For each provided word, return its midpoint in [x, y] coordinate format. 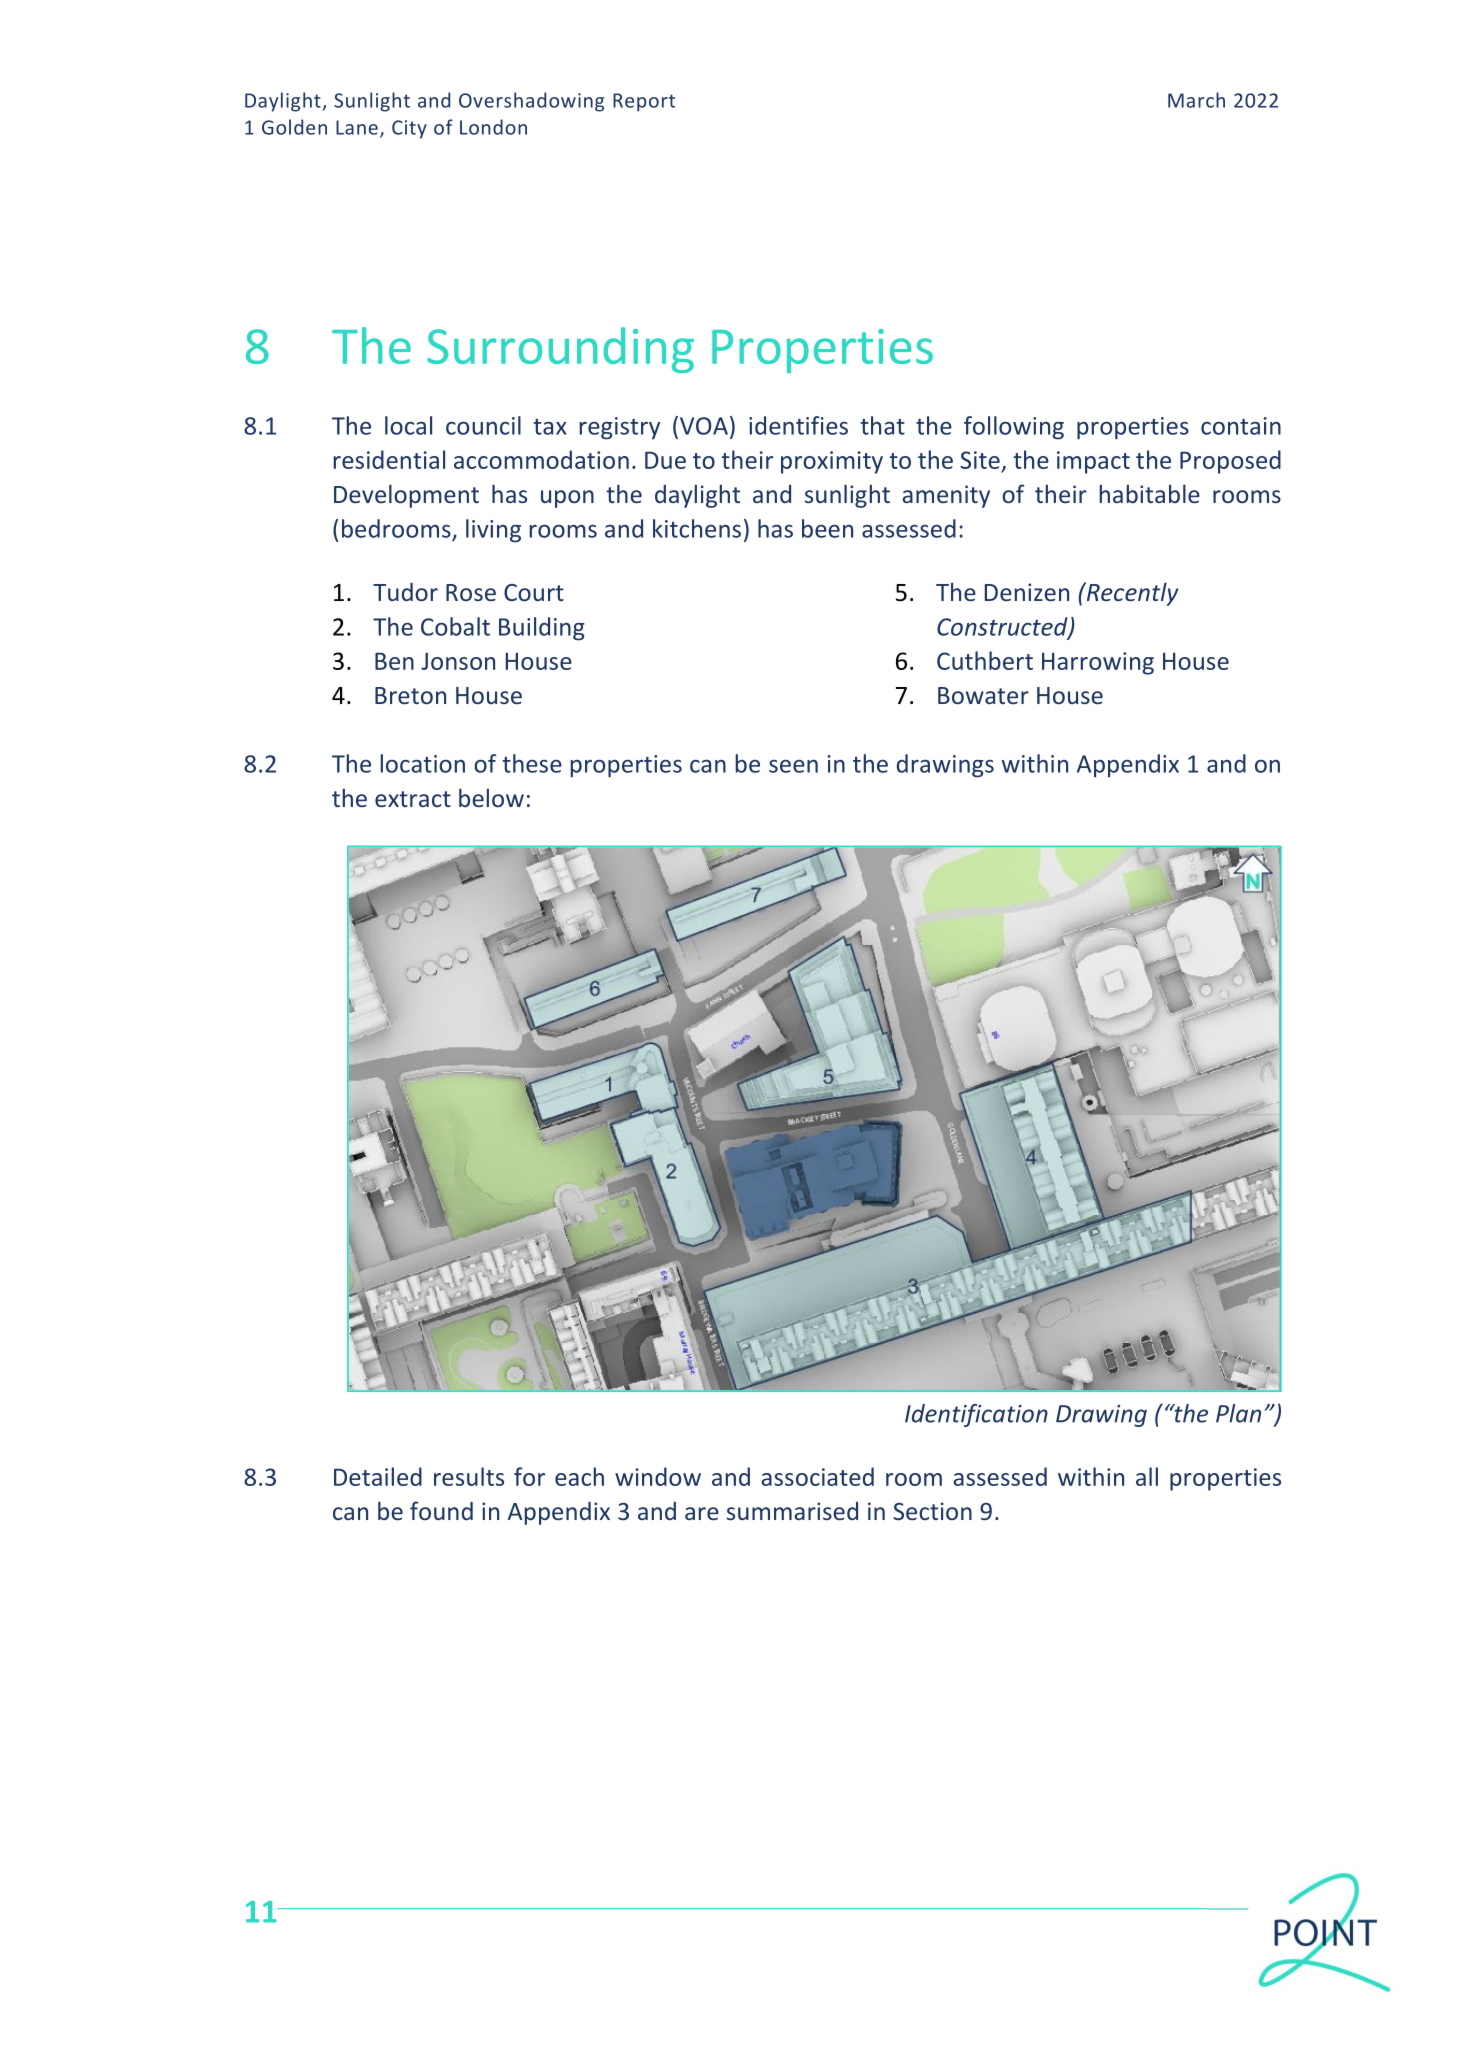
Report [644, 102]
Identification [976, 1415]
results [469, 1476]
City [409, 129]
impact [1093, 462]
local [408, 425]
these [532, 763]
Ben [394, 661]
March [1196, 100]
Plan [1238, 1413]
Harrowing [1098, 663]
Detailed [378, 1476]
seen [793, 766]
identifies [798, 425]
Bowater [983, 695]
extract [413, 799]
